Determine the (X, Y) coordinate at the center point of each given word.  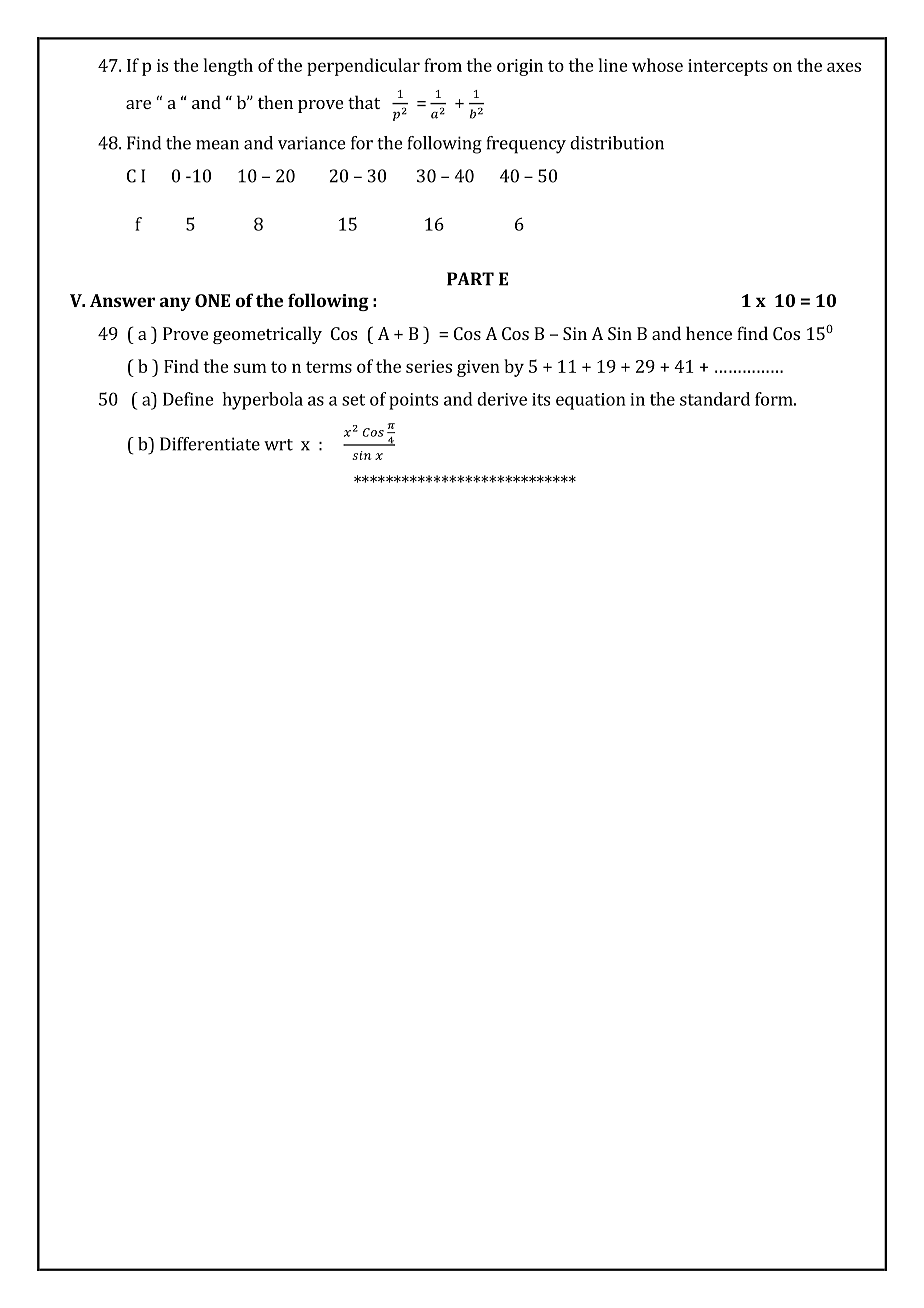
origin (520, 67)
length (228, 67)
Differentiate (210, 444)
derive (502, 399)
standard (715, 399)
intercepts (728, 67)
